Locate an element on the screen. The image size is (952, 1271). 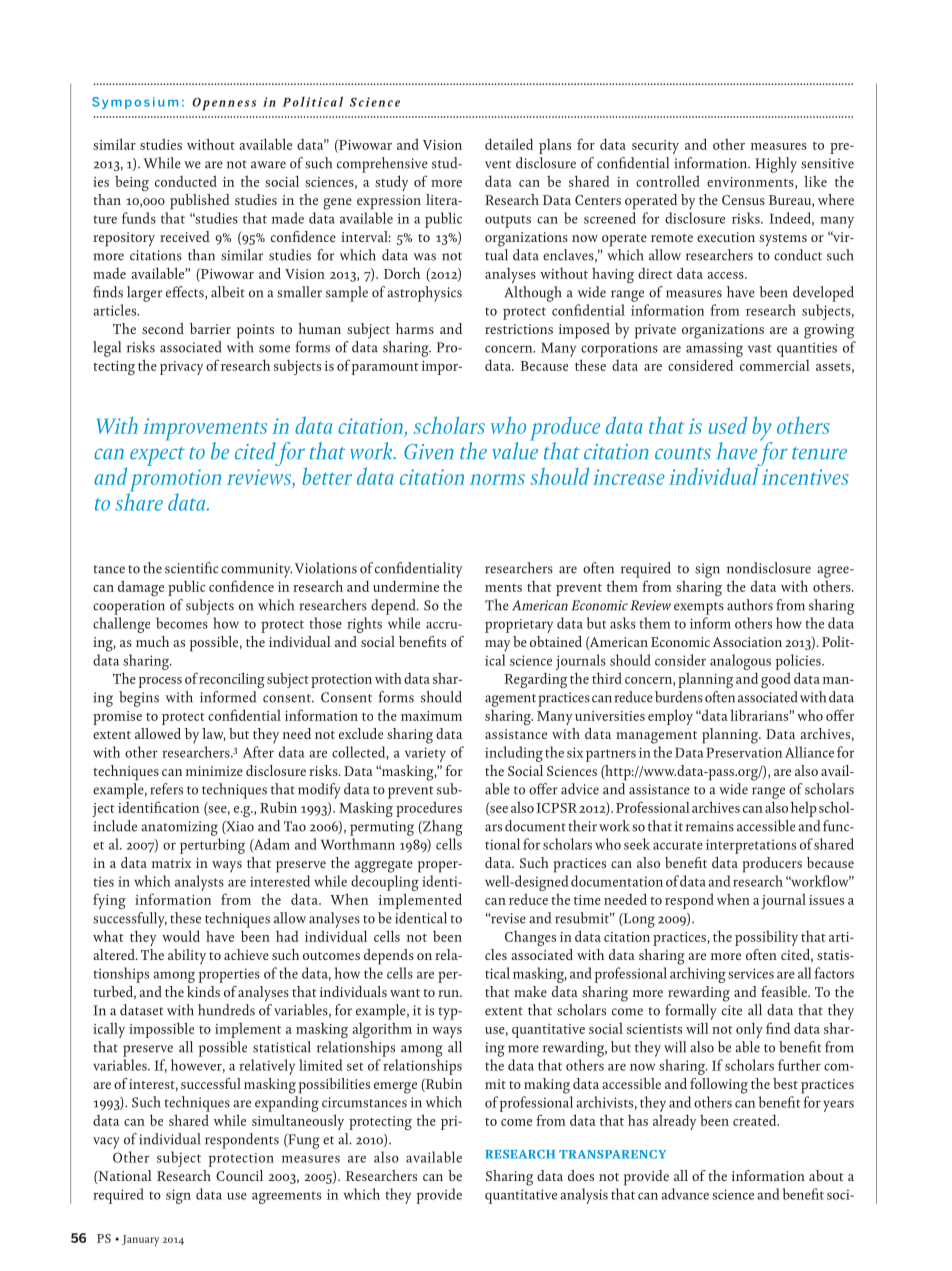
interpretations is located at coordinates (751, 846).
